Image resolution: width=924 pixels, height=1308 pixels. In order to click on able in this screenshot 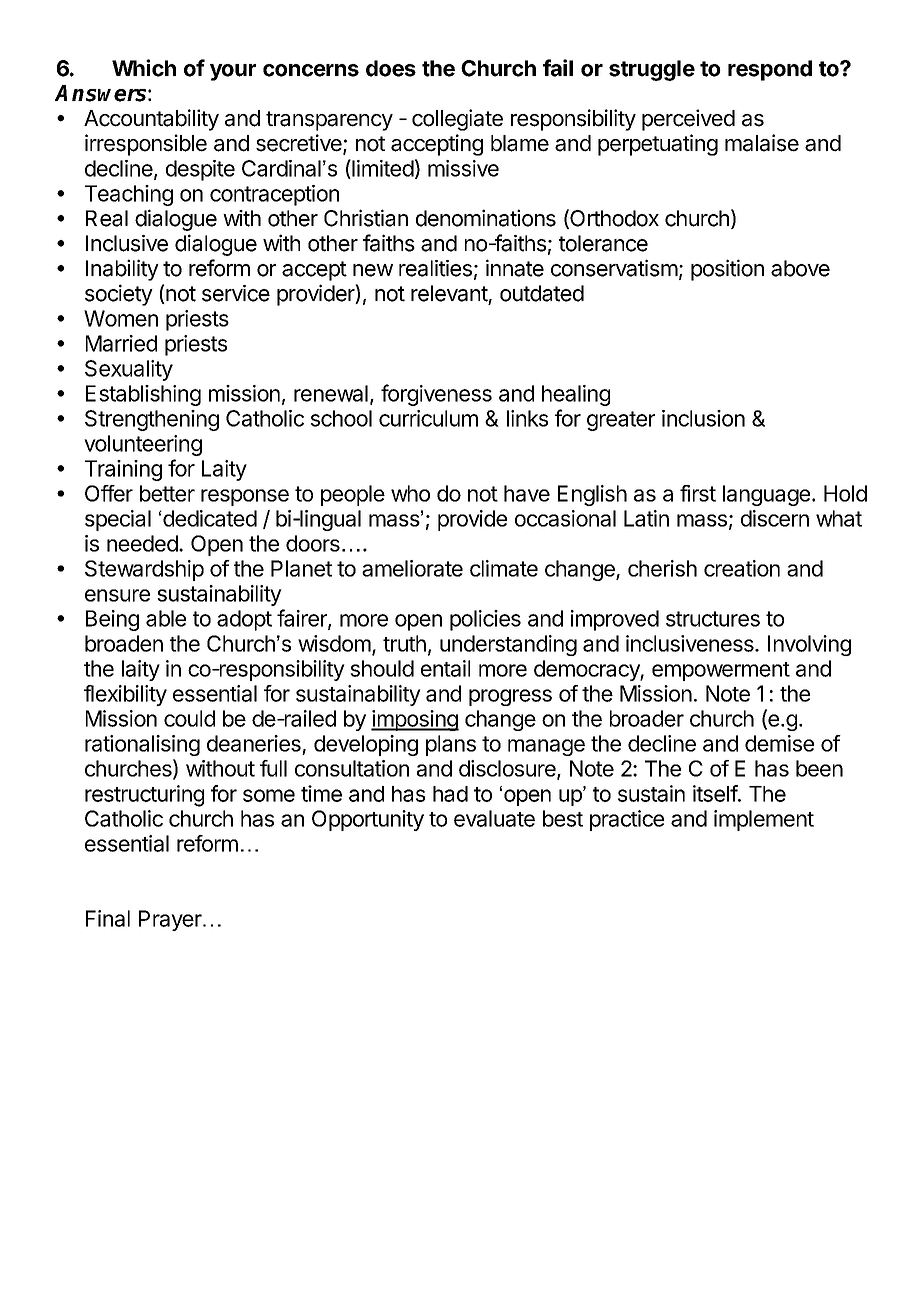, I will do `click(166, 618)`.
